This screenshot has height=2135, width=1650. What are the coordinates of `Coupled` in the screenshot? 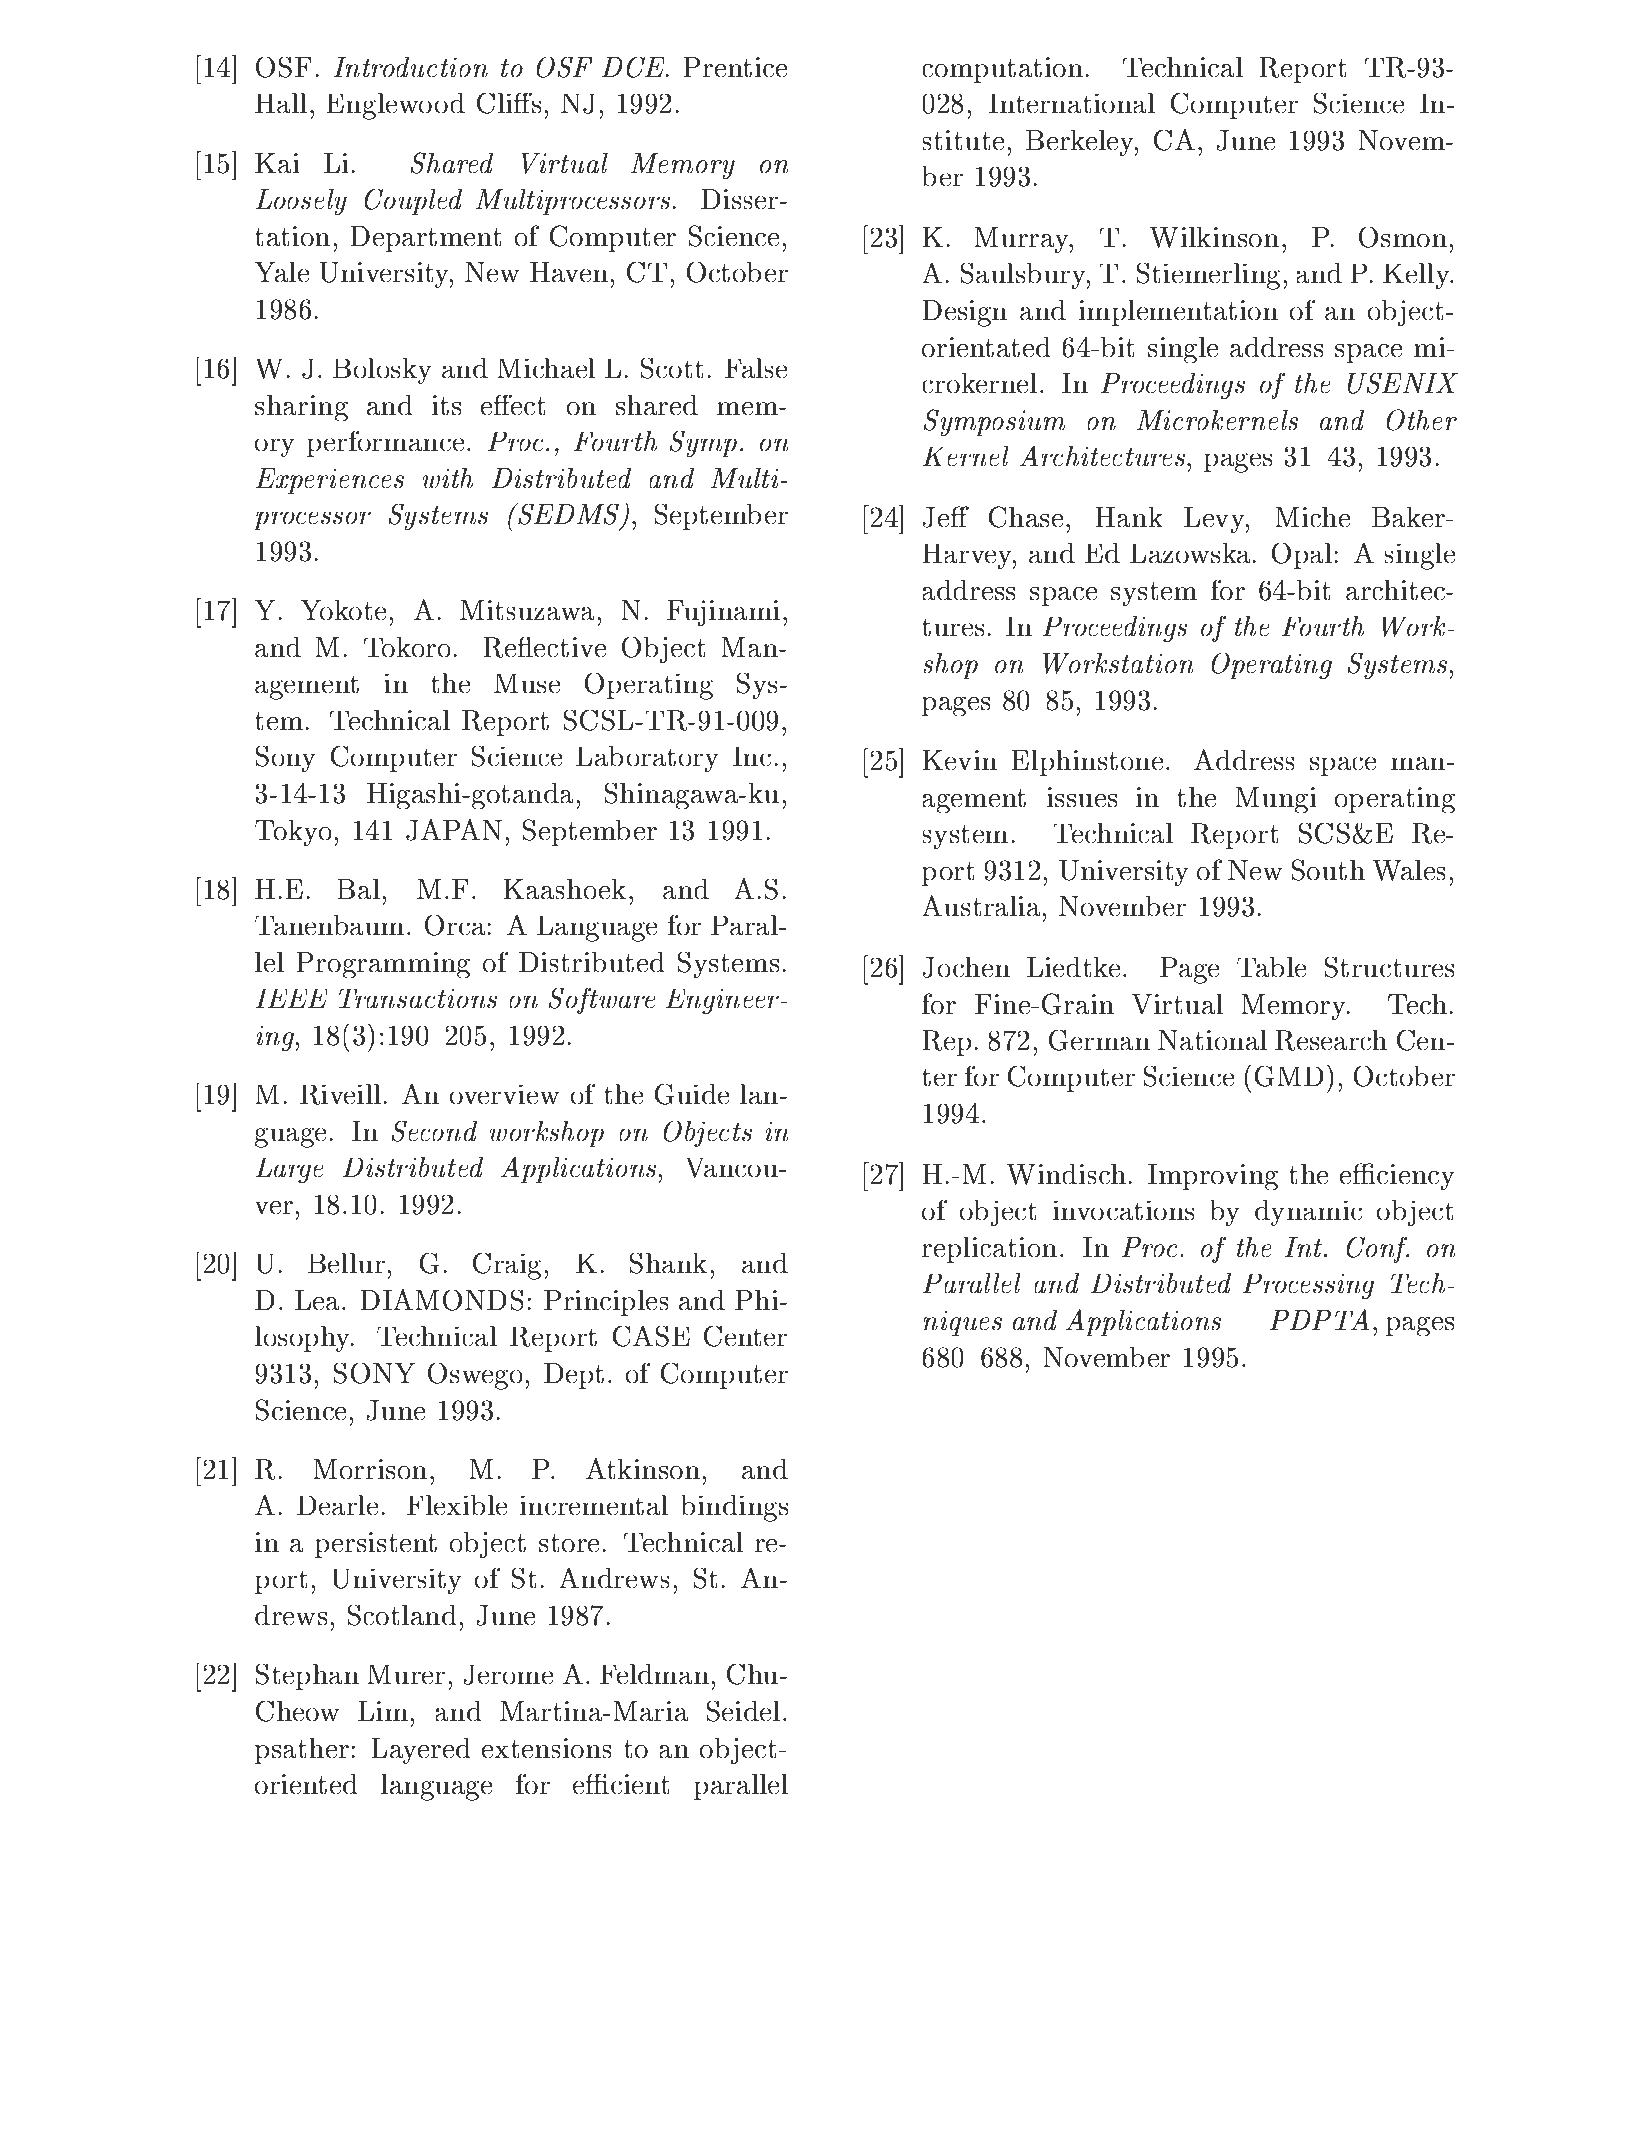 It's located at (413, 202).
